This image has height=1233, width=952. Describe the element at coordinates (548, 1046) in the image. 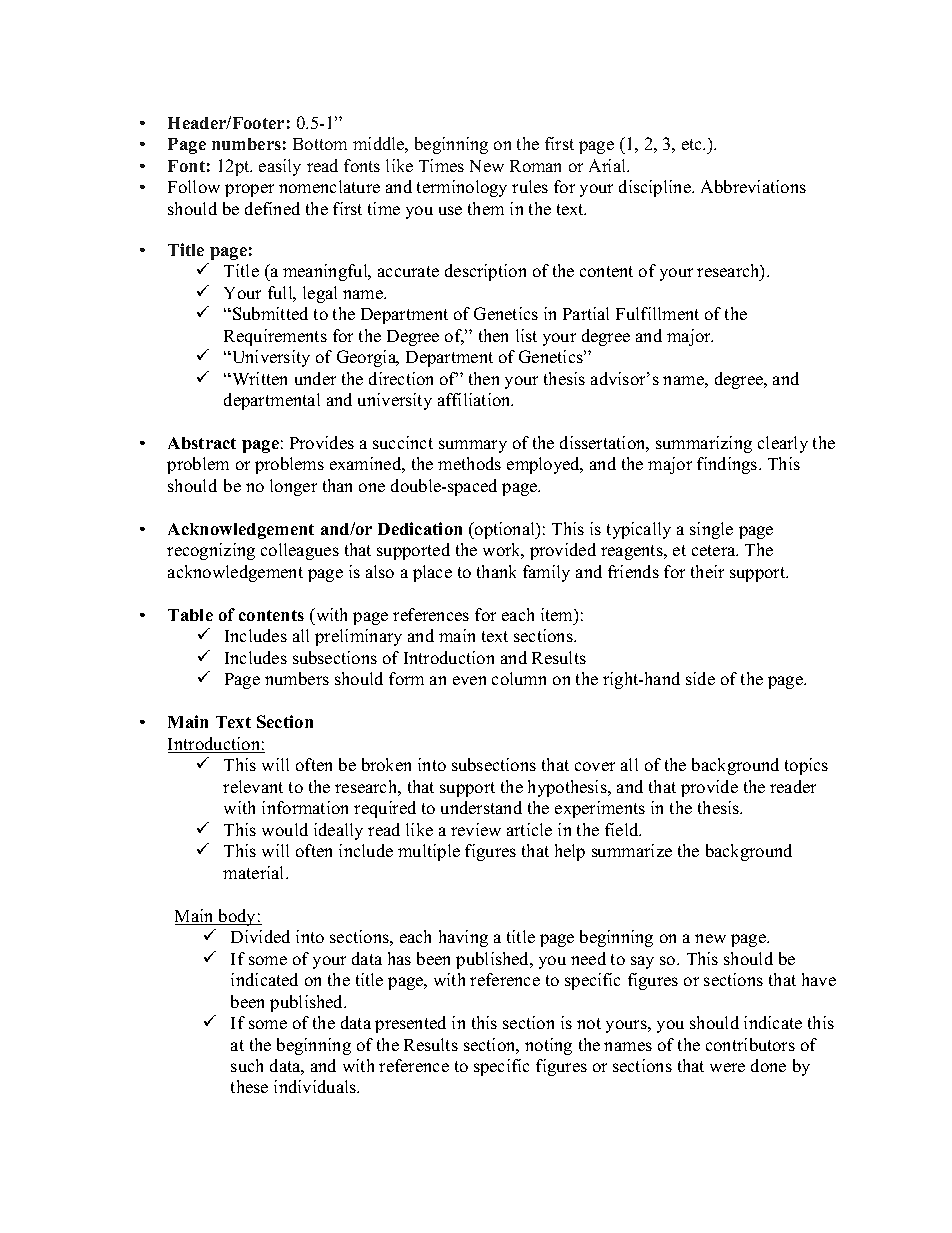

I see `noting` at that location.
